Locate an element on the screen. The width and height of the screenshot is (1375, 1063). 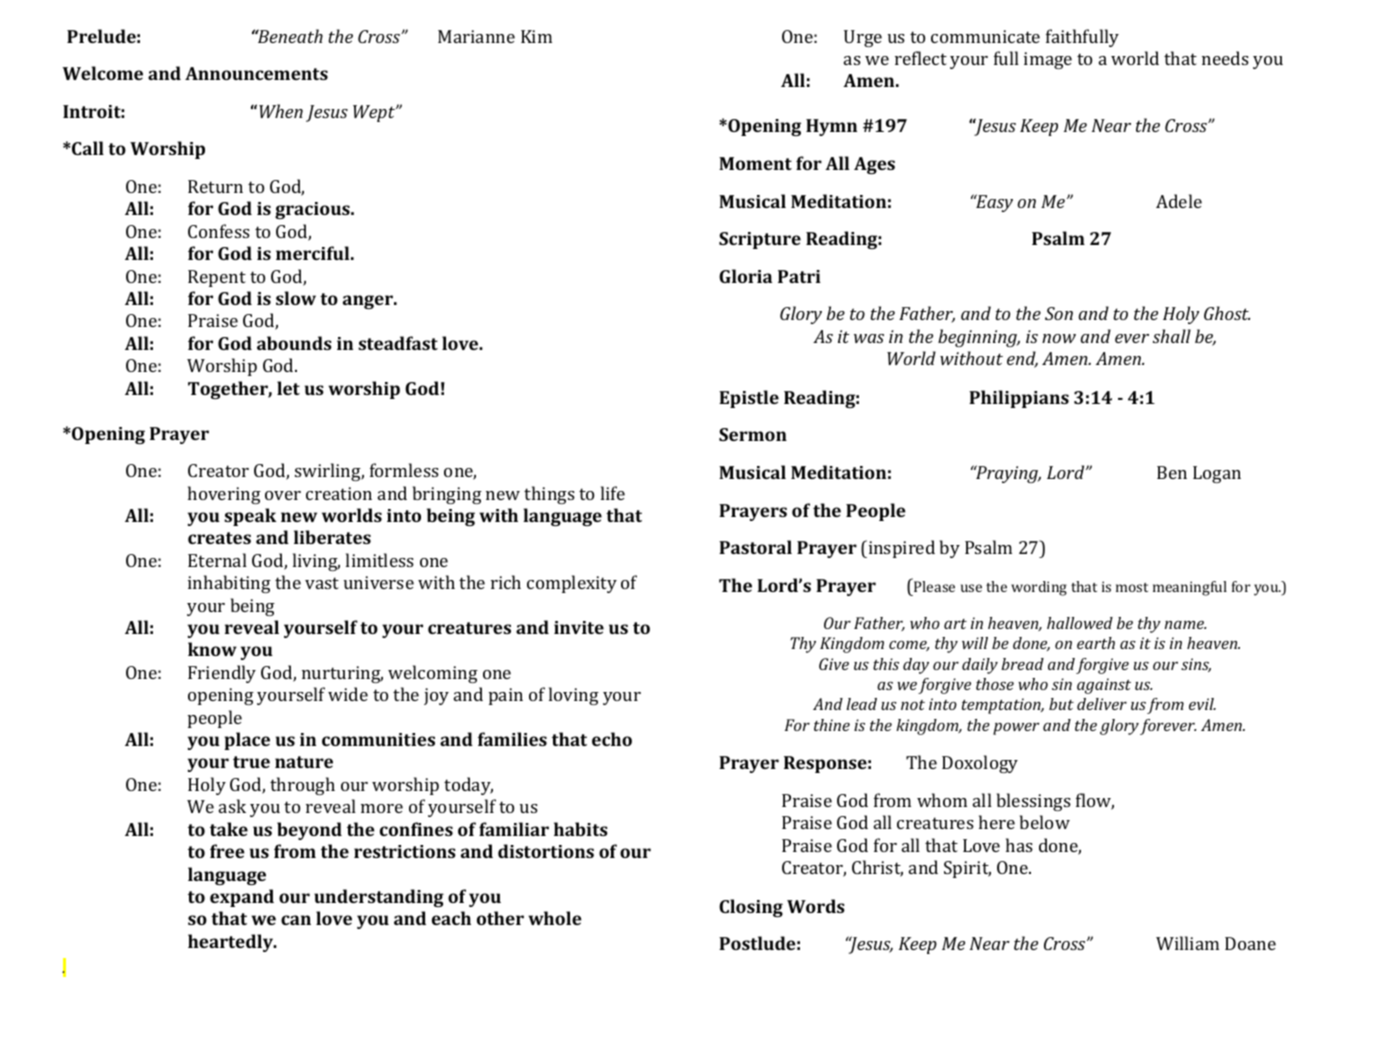
Kim is located at coordinates (536, 36).
